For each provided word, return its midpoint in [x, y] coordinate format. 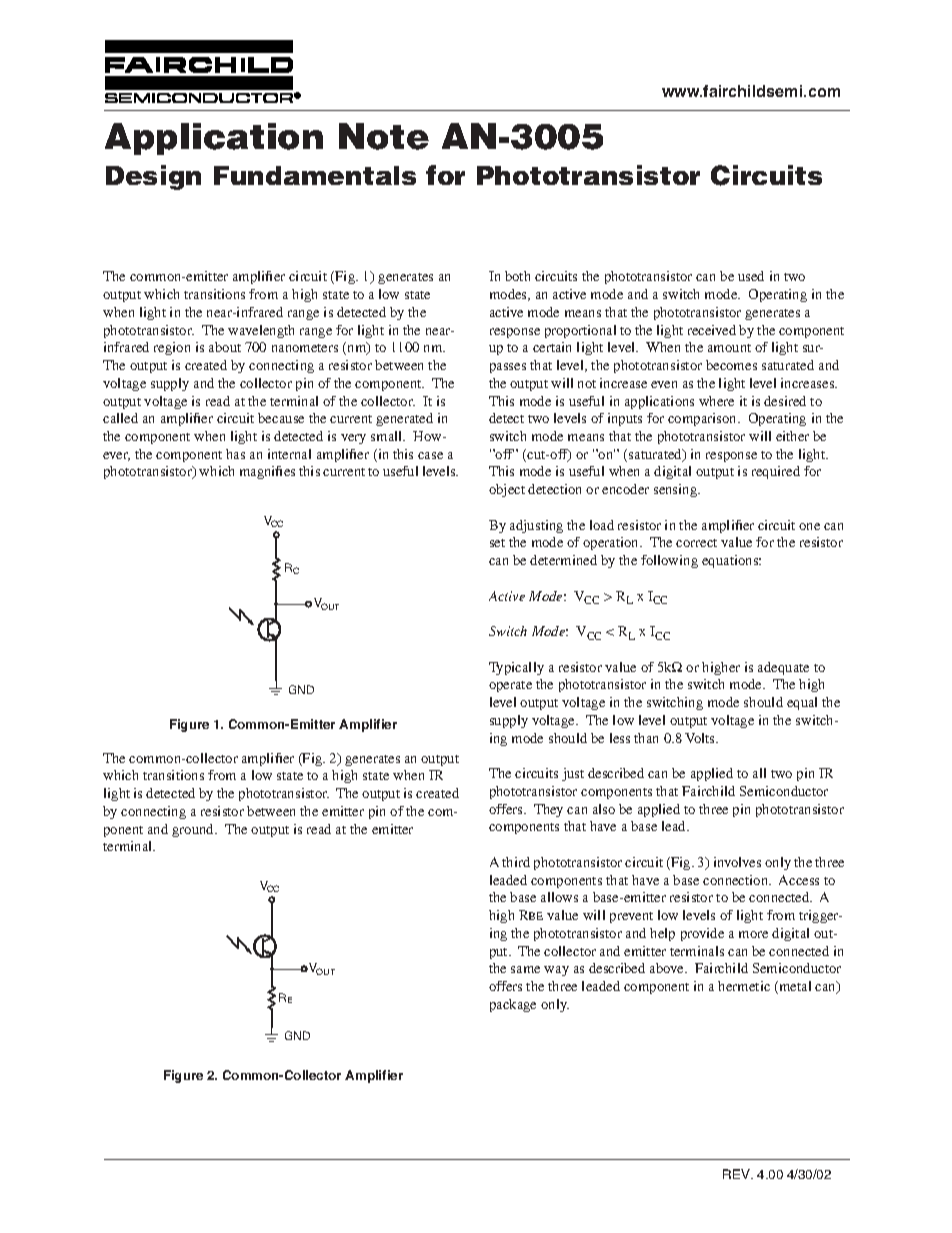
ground [194, 830]
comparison [703, 419]
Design [153, 177]
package [513, 1005]
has [235, 454]
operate [510, 686]
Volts [701, 738]
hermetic [744, 986]
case [430, 455]
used [751, 276]
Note [384, 136]
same [525, 969]
